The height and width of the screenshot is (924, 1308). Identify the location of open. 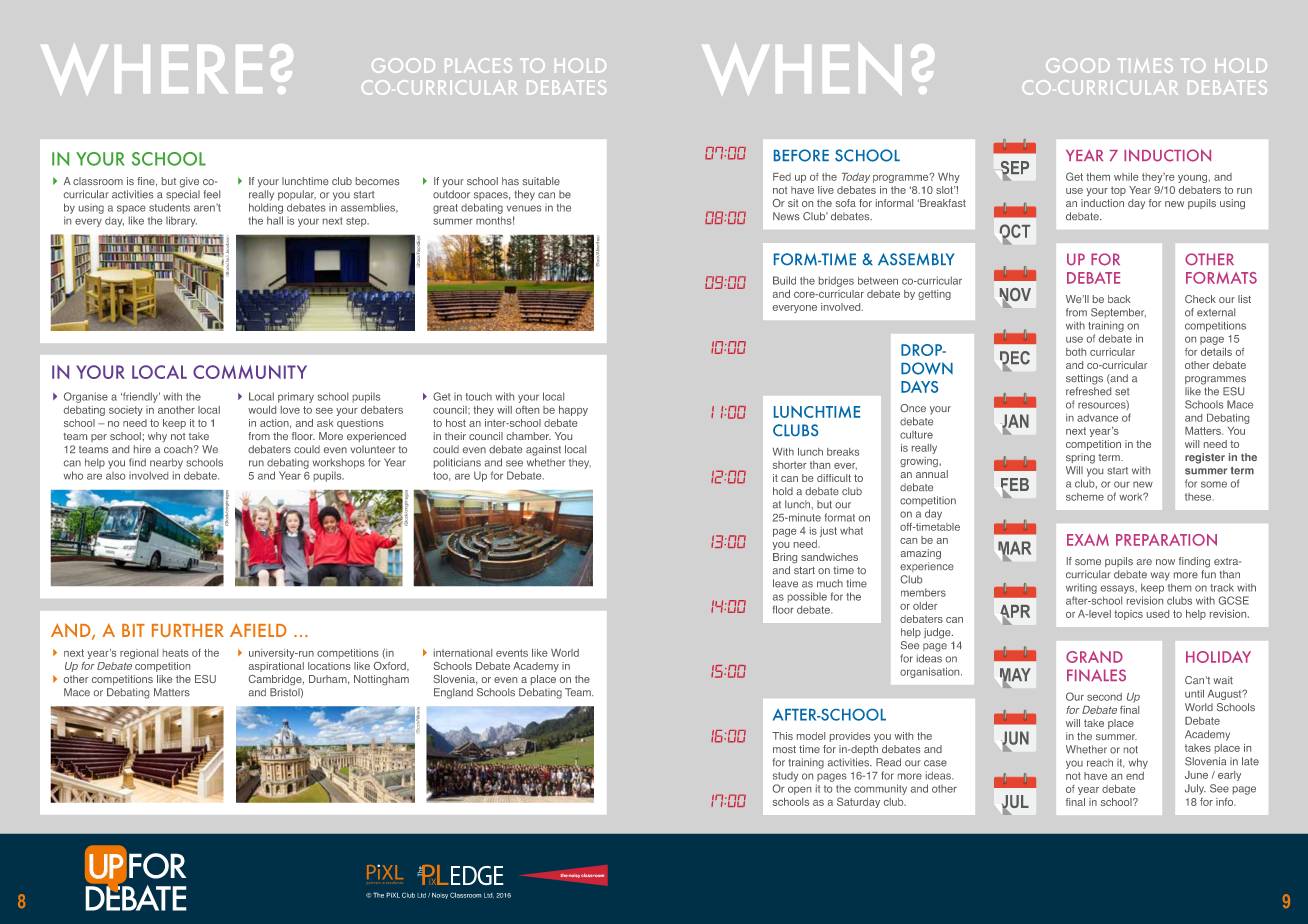
(799, 790).
